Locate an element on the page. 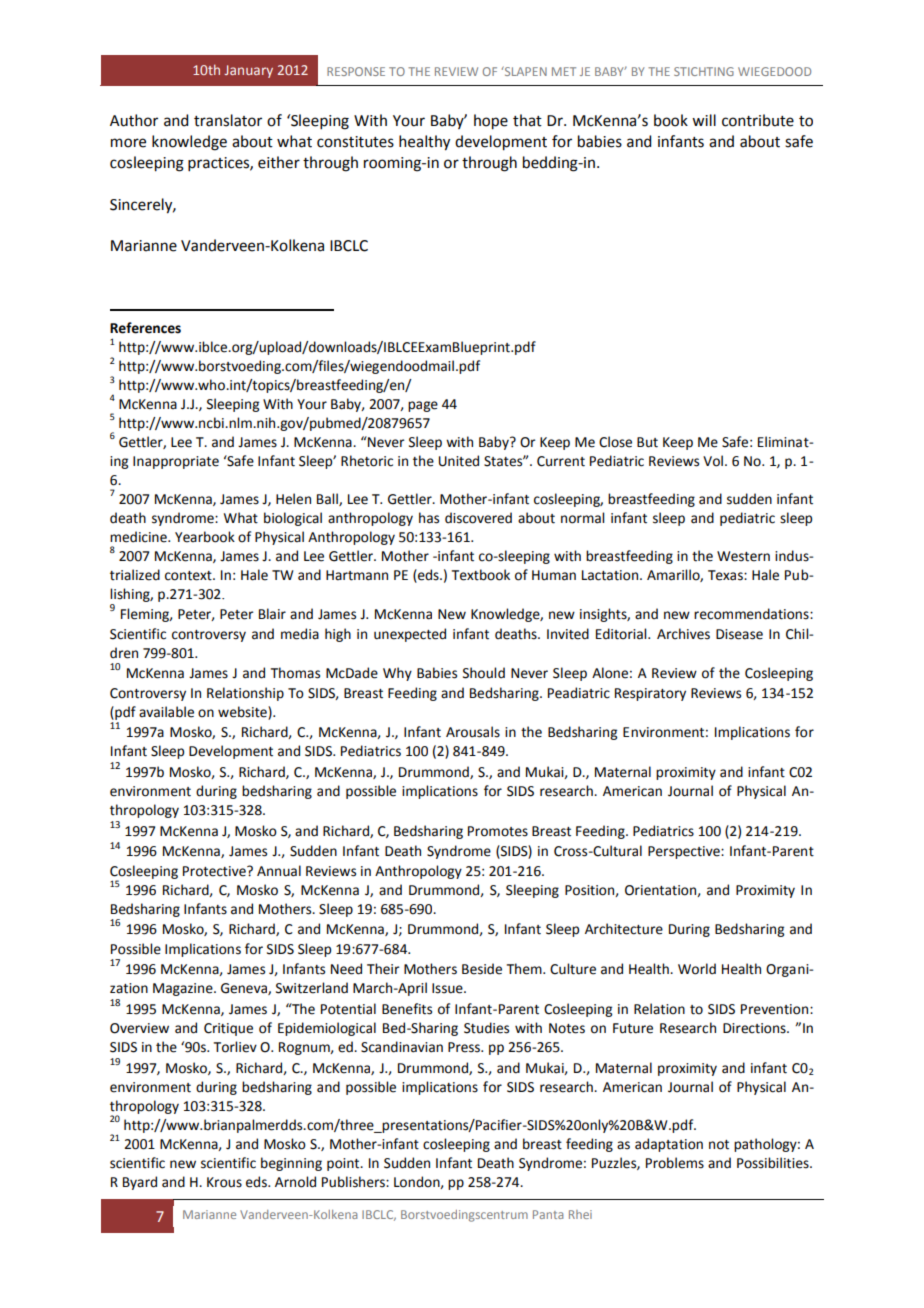 The height and width of the image is (1308, 924). Vol is located at coordinates (713, 461).
